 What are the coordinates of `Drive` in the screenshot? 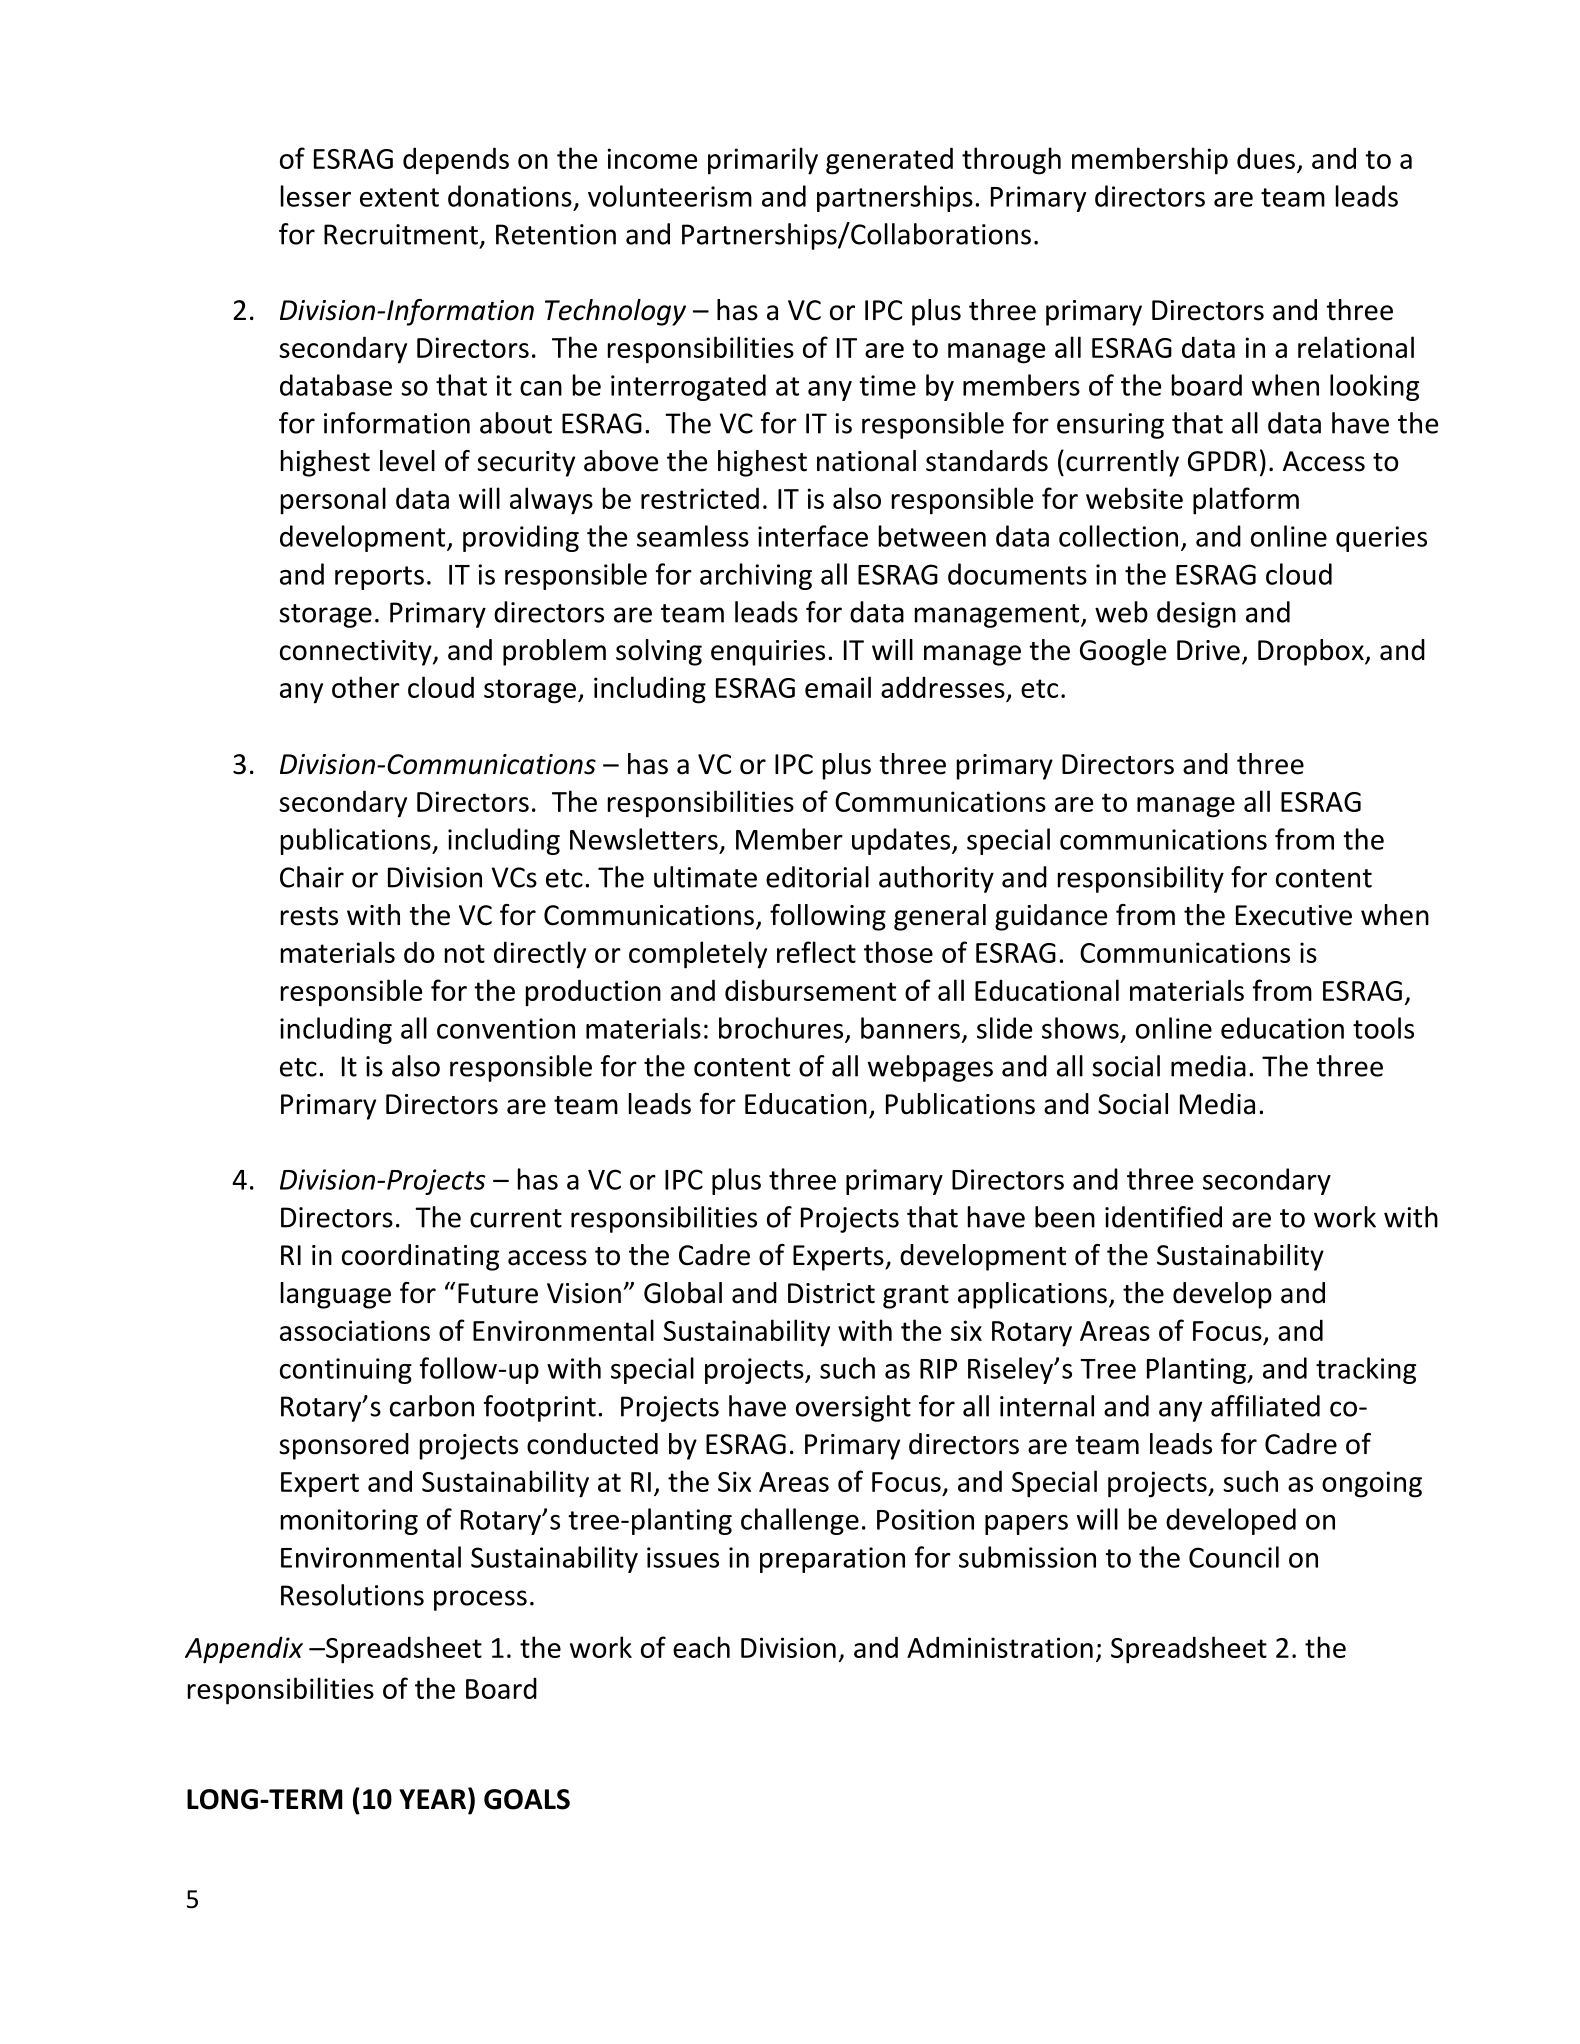 It's located at (1208, 650).
